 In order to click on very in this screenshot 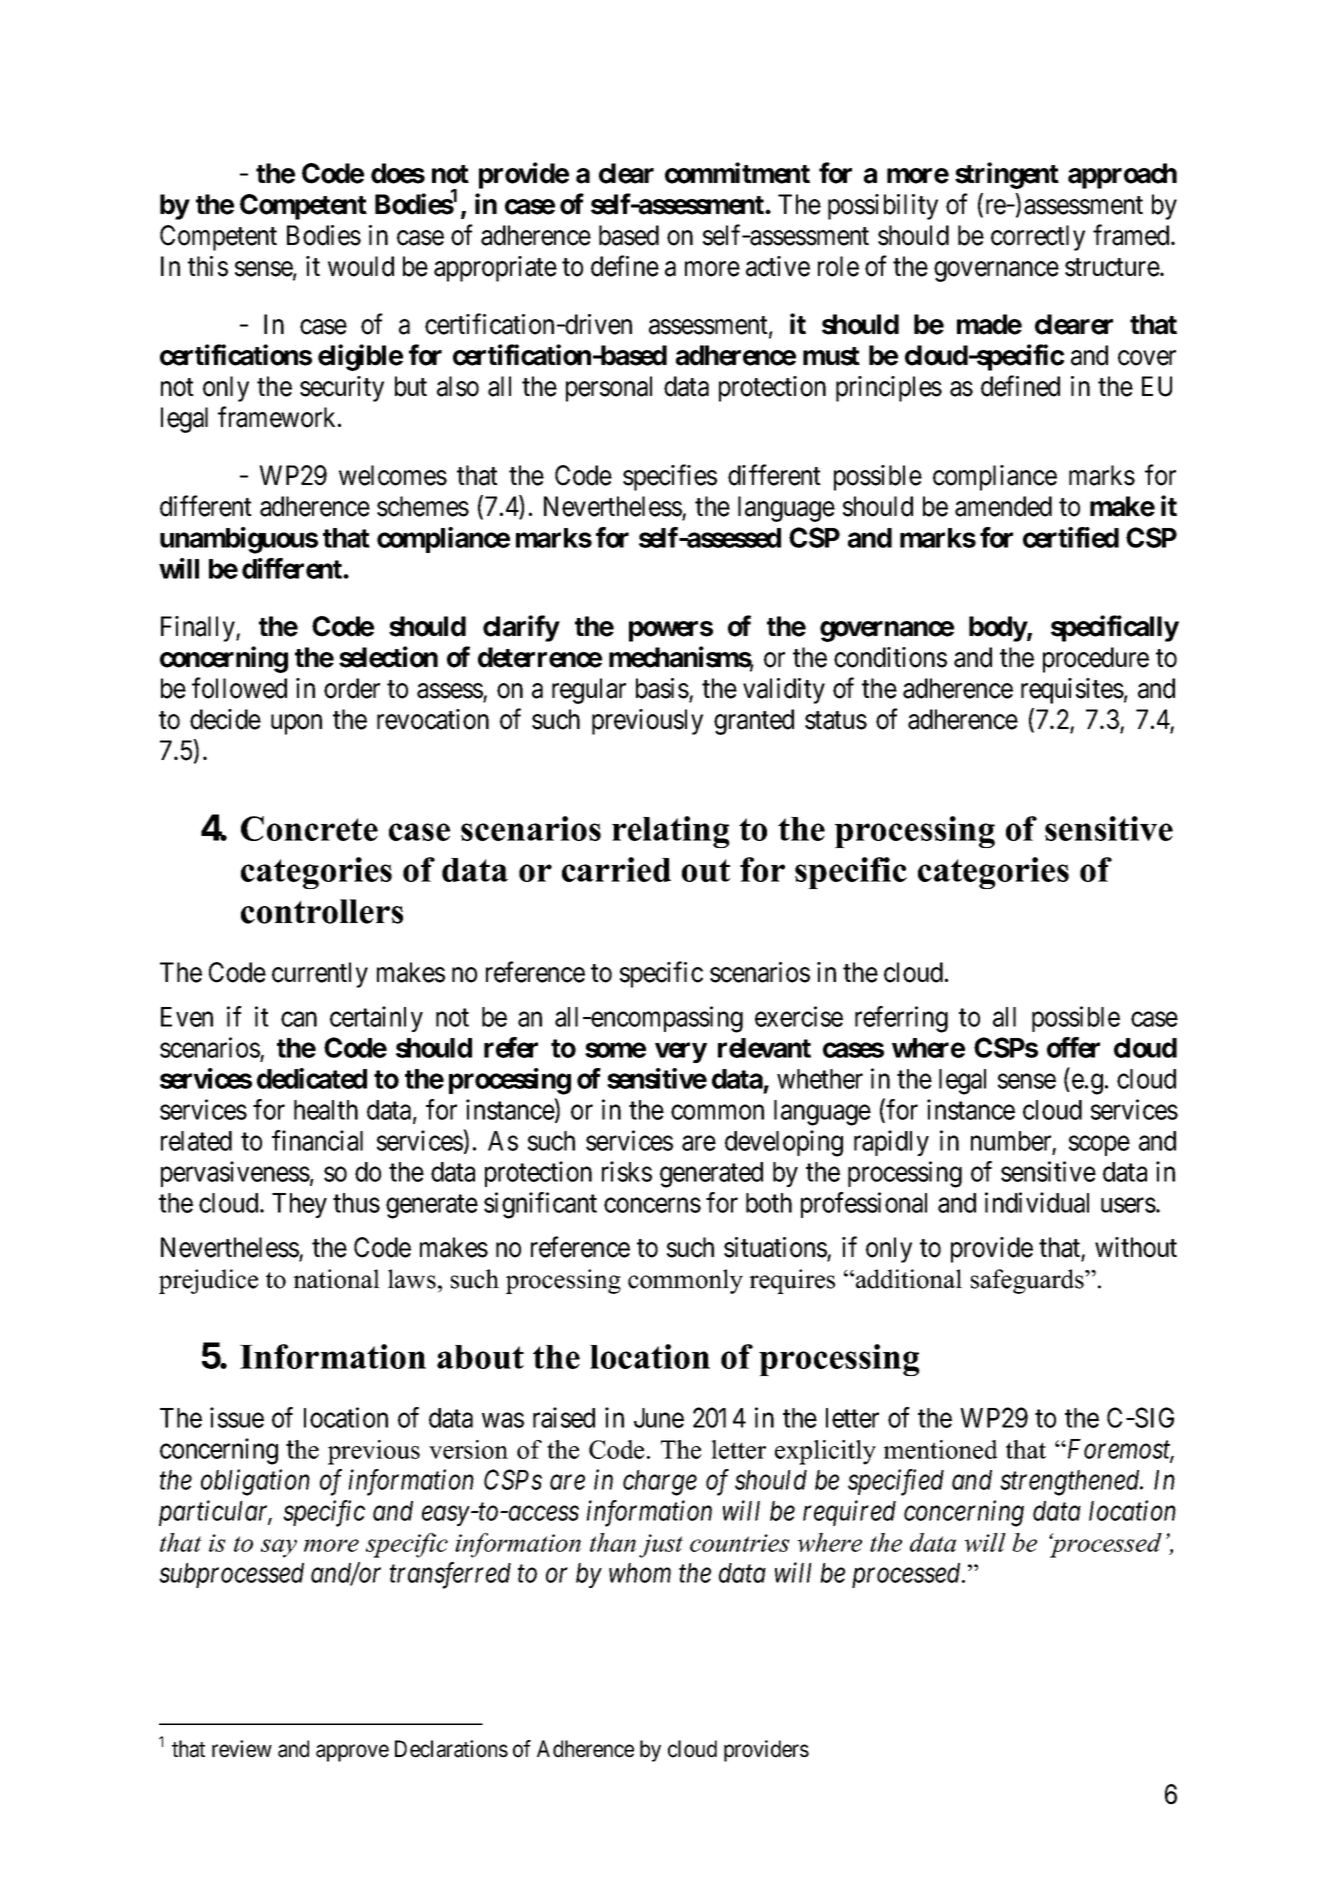, I will do `click(681, 1053)`.
